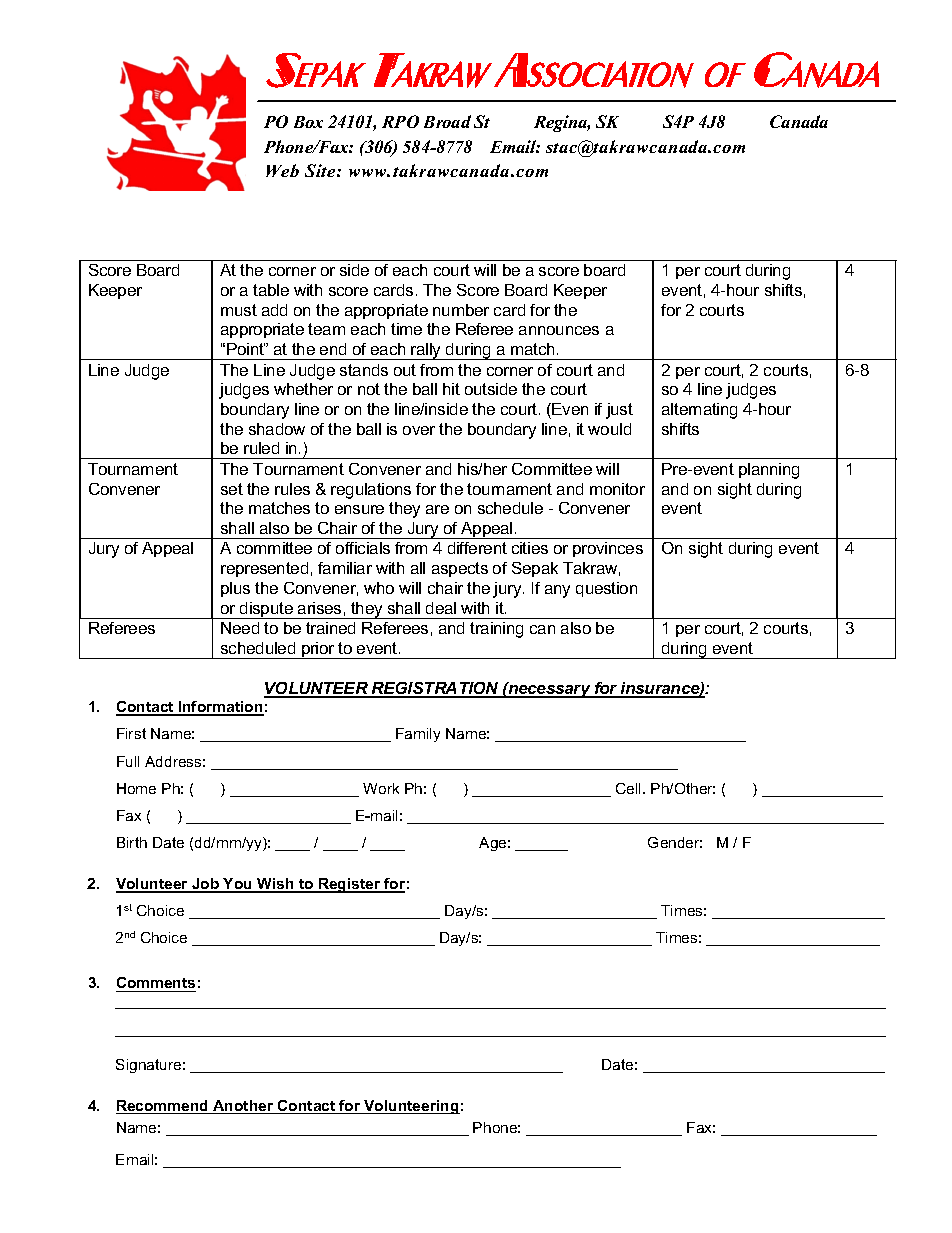  What do you see at coordinates (240, 628) in the screenshot?
I see `Need` at bounding box center [240, 628].
